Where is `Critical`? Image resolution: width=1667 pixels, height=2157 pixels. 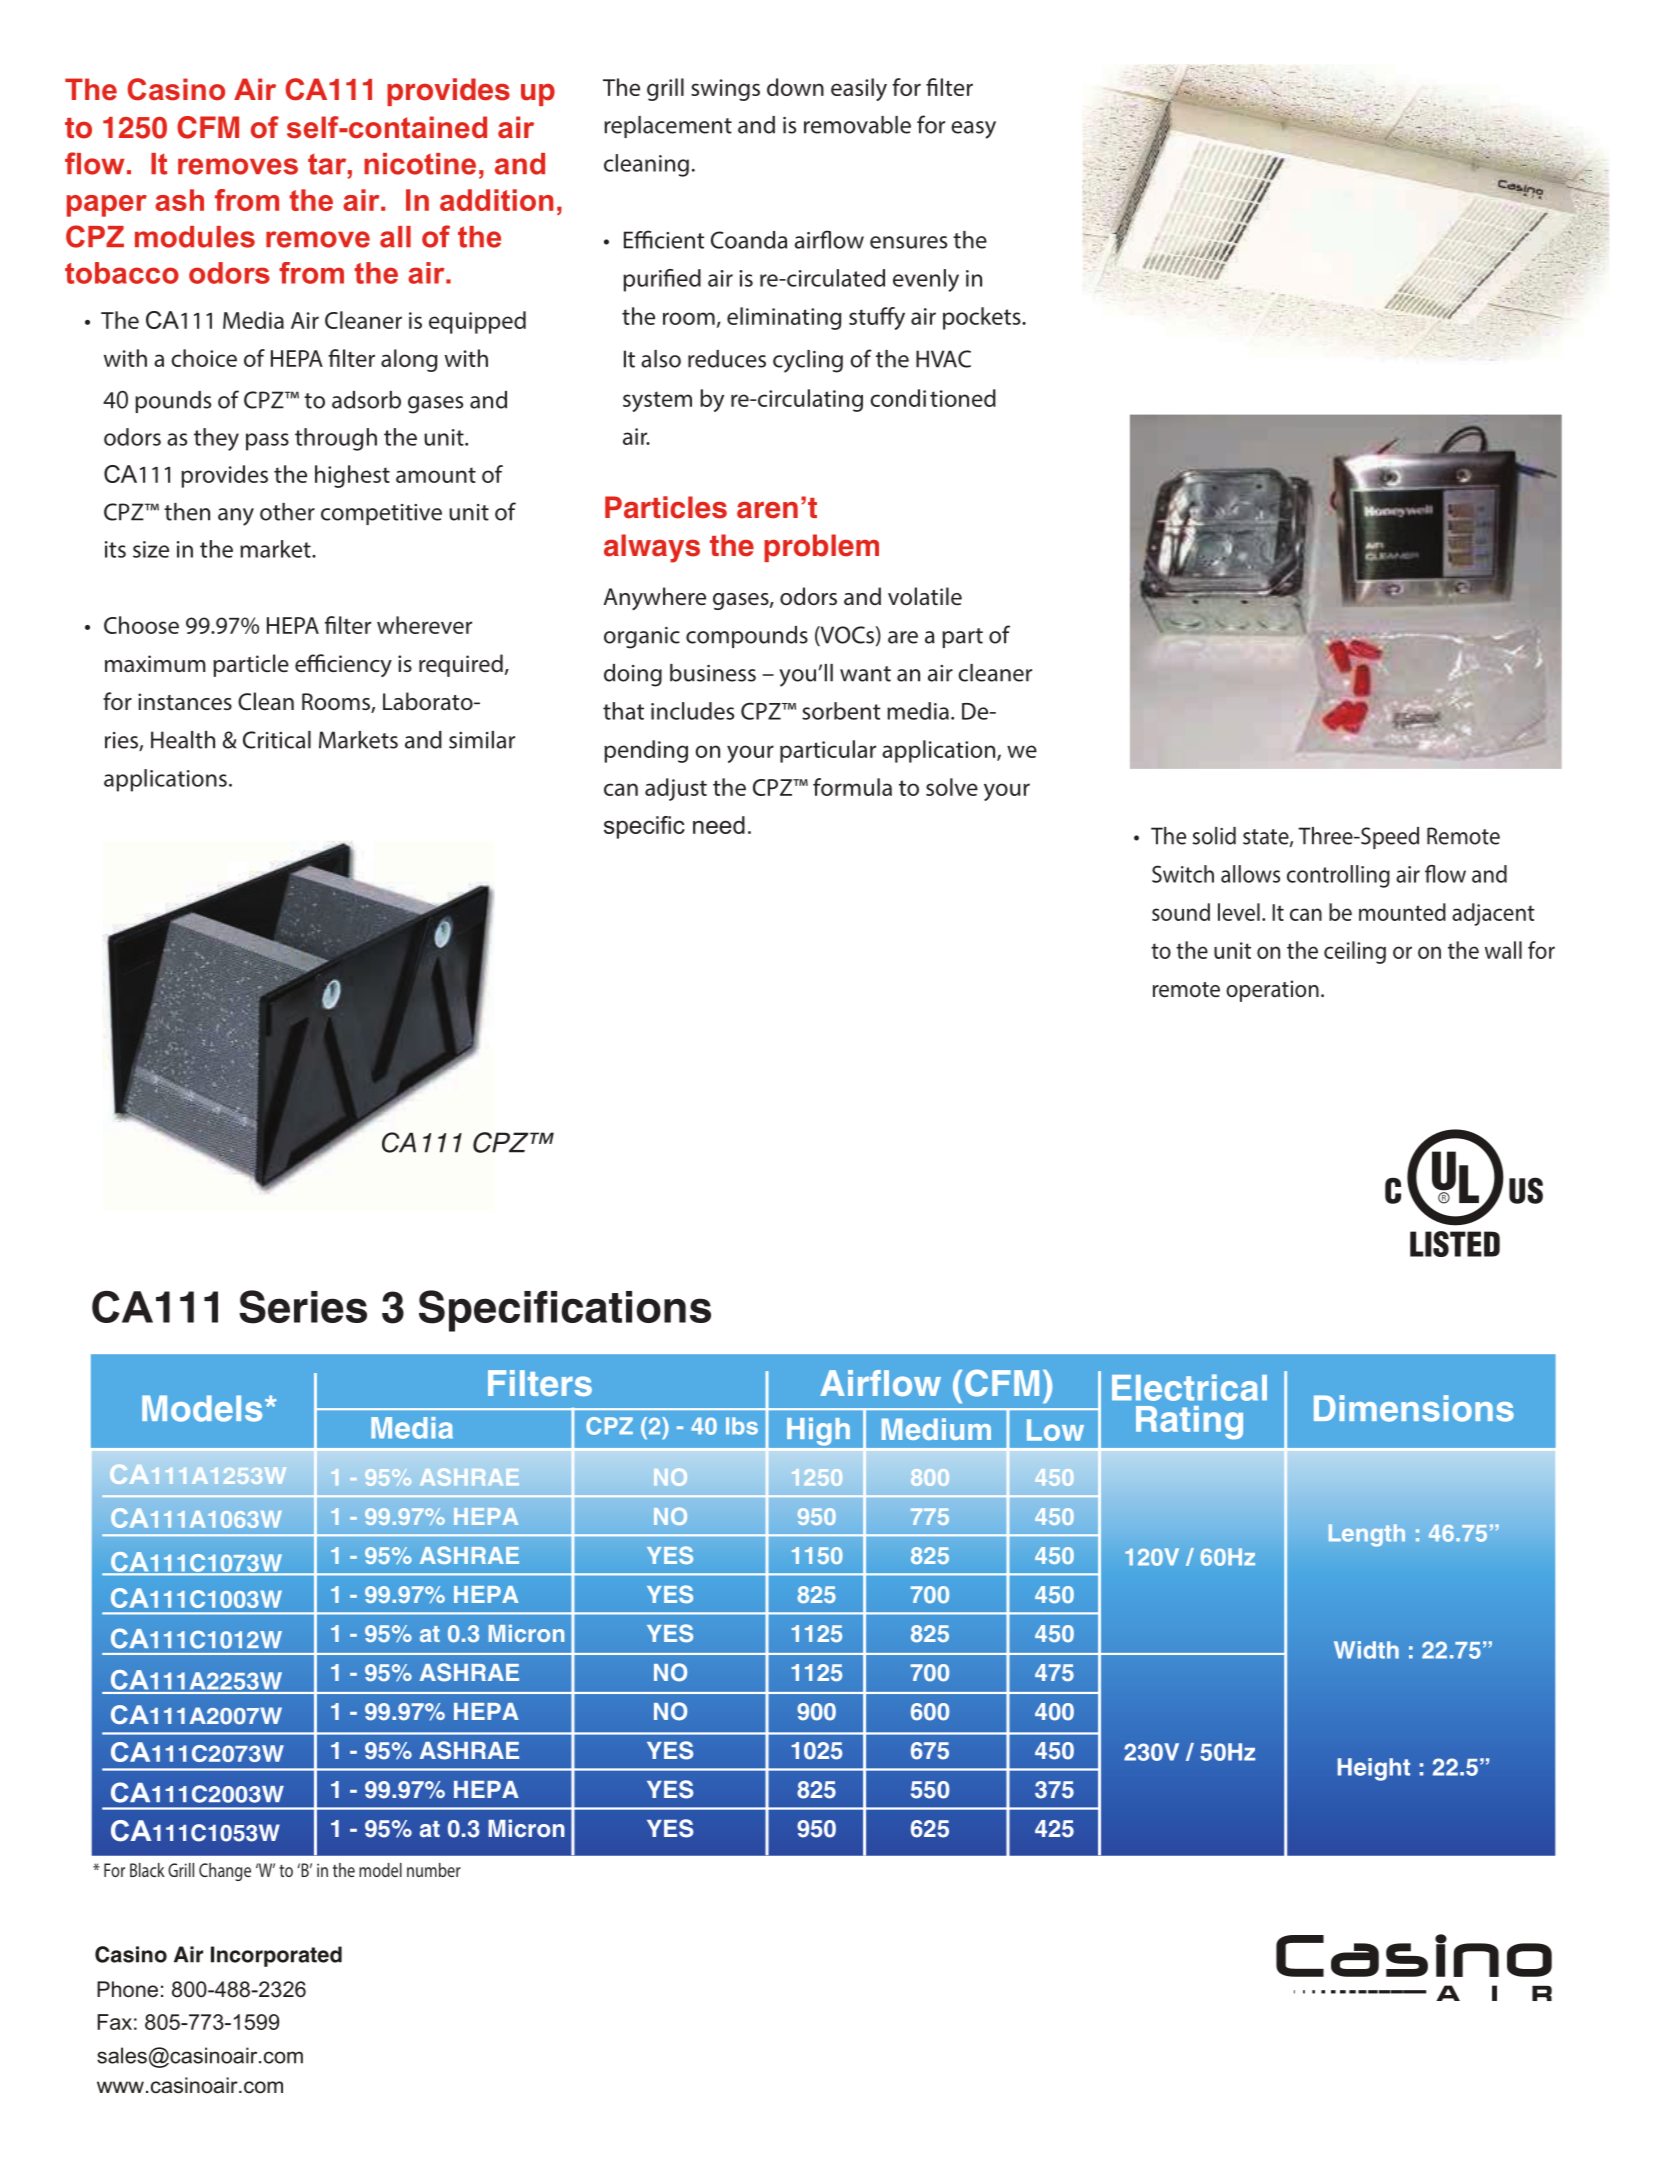 Critical is located at coordinates (277, 740).
